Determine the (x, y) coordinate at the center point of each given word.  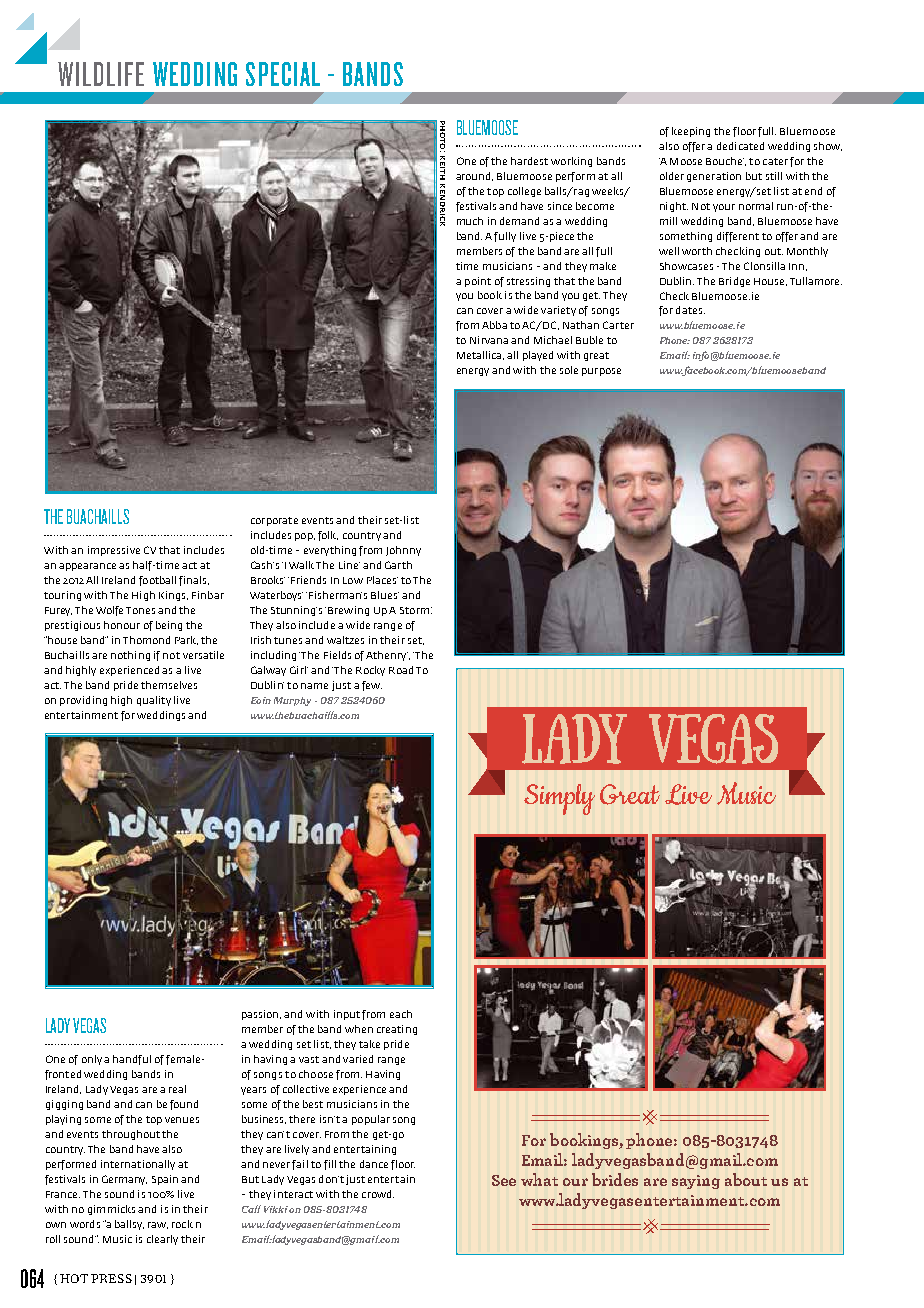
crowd (378, 1194)
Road (401, 670)
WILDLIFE (101, 74)
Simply (559, 799)
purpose (601, 372)
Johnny (403, 551)
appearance (87, 567)
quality (154, 701)
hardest (529, 161)
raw (158, 1225)
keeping (691, 132)
